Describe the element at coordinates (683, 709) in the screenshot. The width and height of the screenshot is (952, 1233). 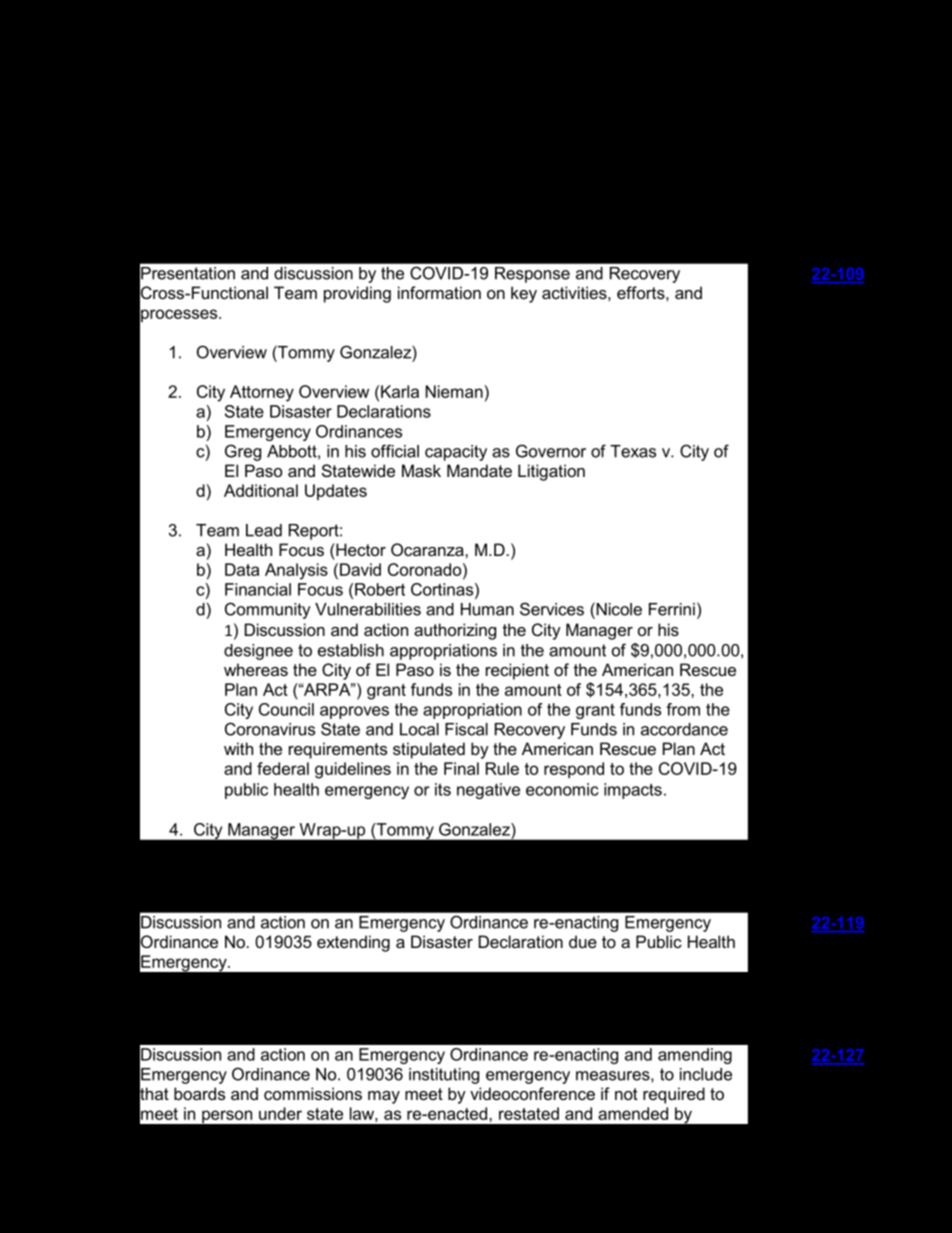
I see `from` at that location.
